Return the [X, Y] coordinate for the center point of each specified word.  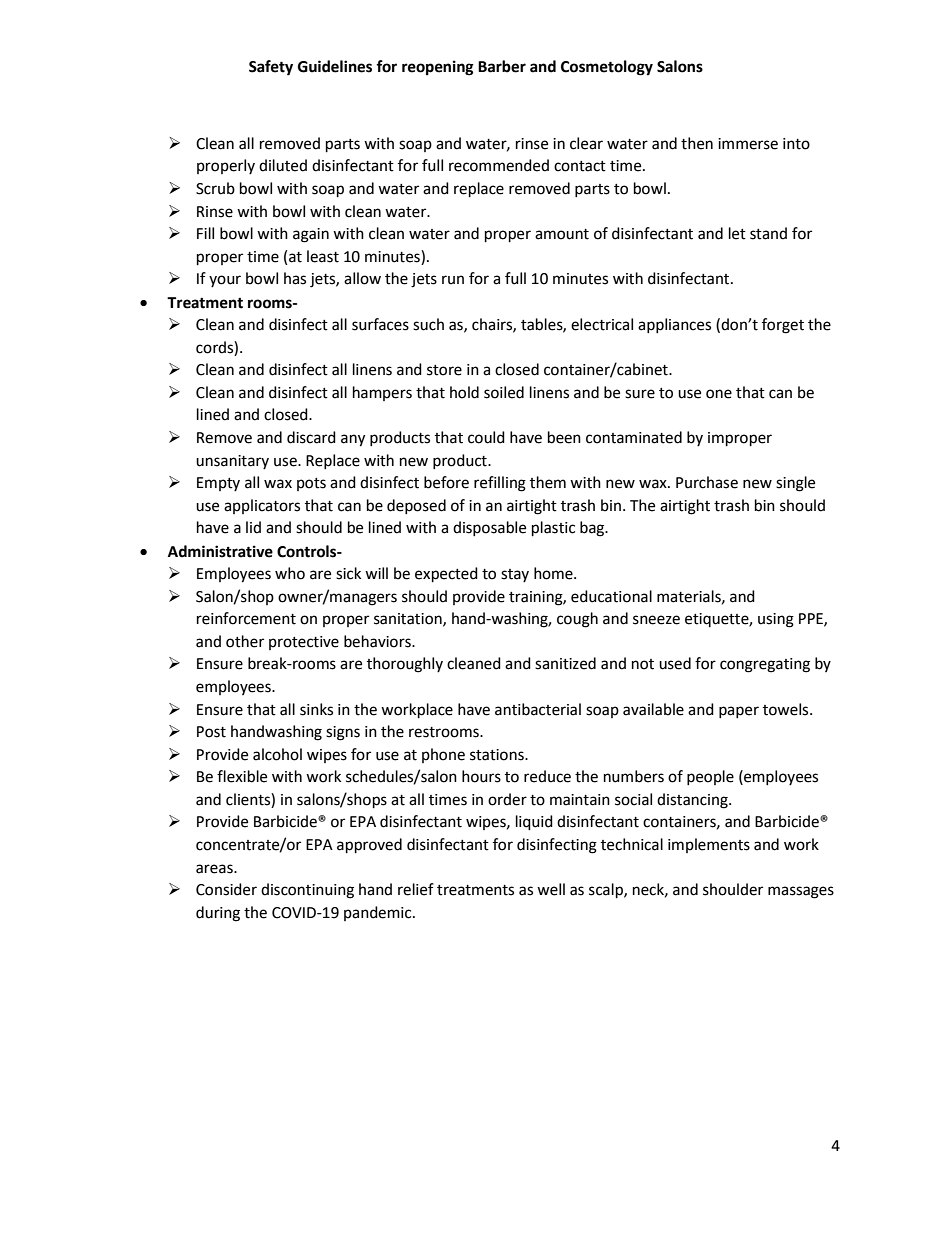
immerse [748, 144]
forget [783, 326]
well [551, 889]
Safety [271, 68]
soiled [504, 392]
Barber [502, 66]
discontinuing [307, 891]
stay [515, 575]
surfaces [380, 324]
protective [304, 643]
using [776, 620]
